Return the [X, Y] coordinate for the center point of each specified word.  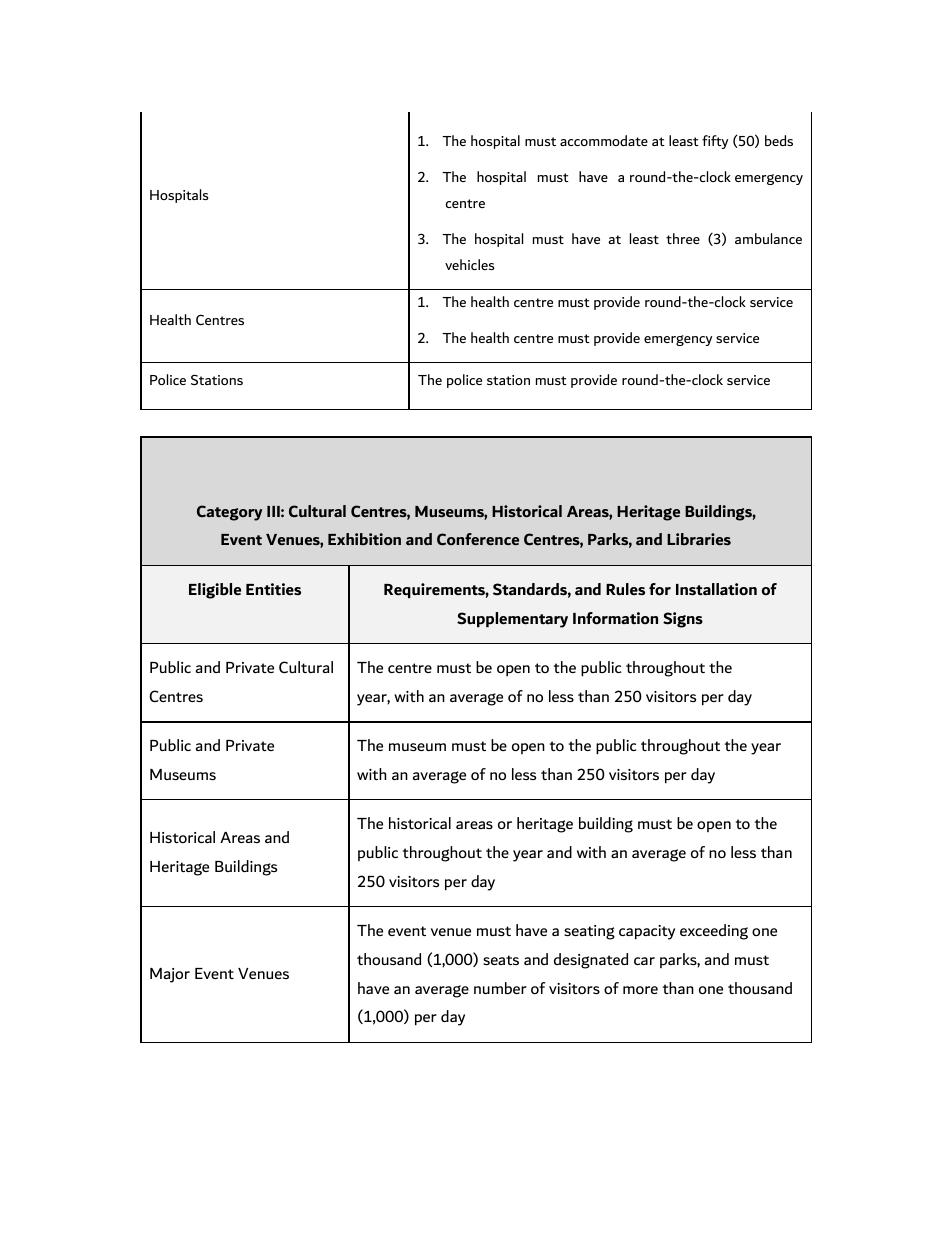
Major [170, 975]
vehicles [470, 264]
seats [501, 960]
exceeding [714, 932]
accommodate [604, 140]
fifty [715, 142]
